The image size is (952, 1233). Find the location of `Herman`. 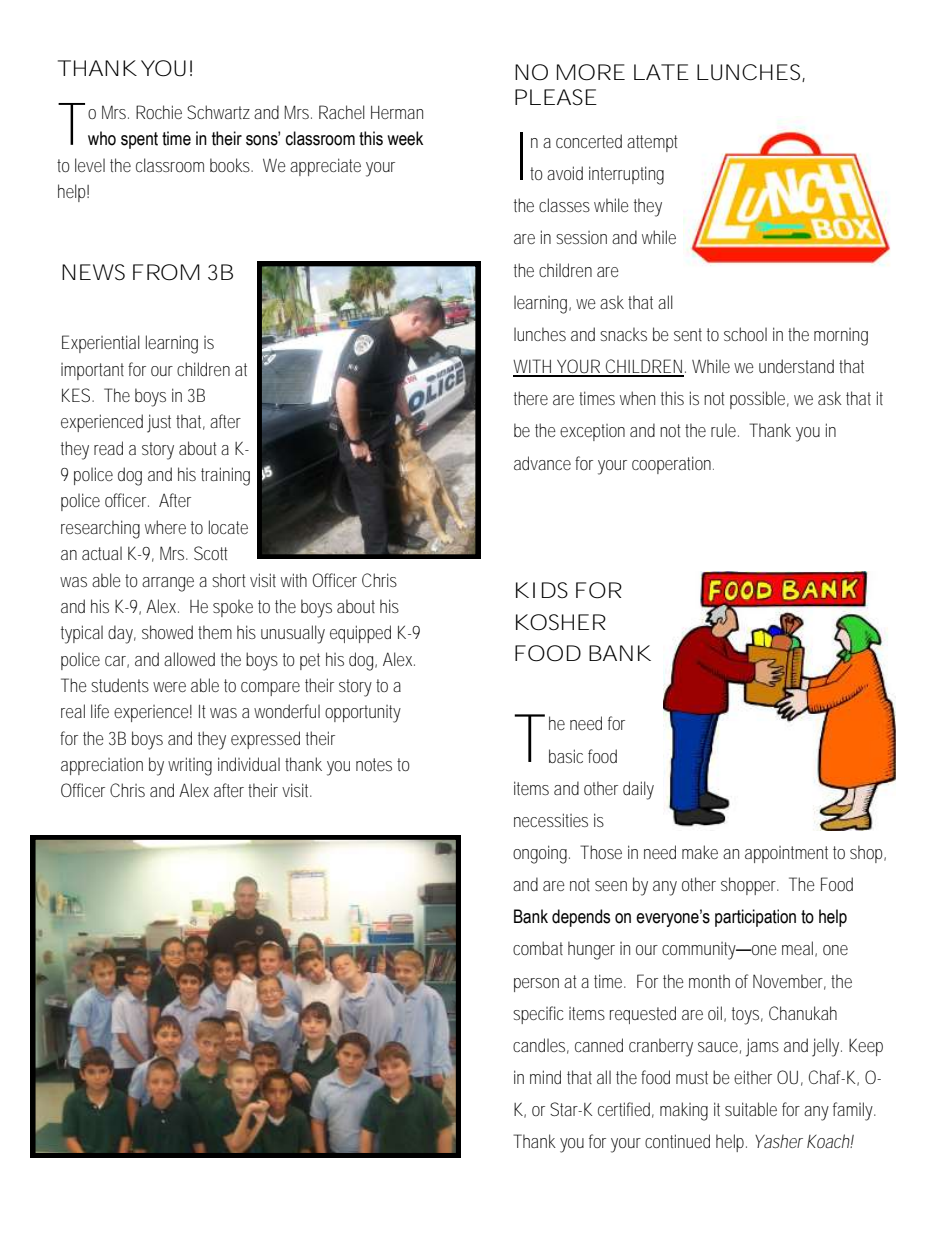

Herman is located at coordinates (397, 112).
